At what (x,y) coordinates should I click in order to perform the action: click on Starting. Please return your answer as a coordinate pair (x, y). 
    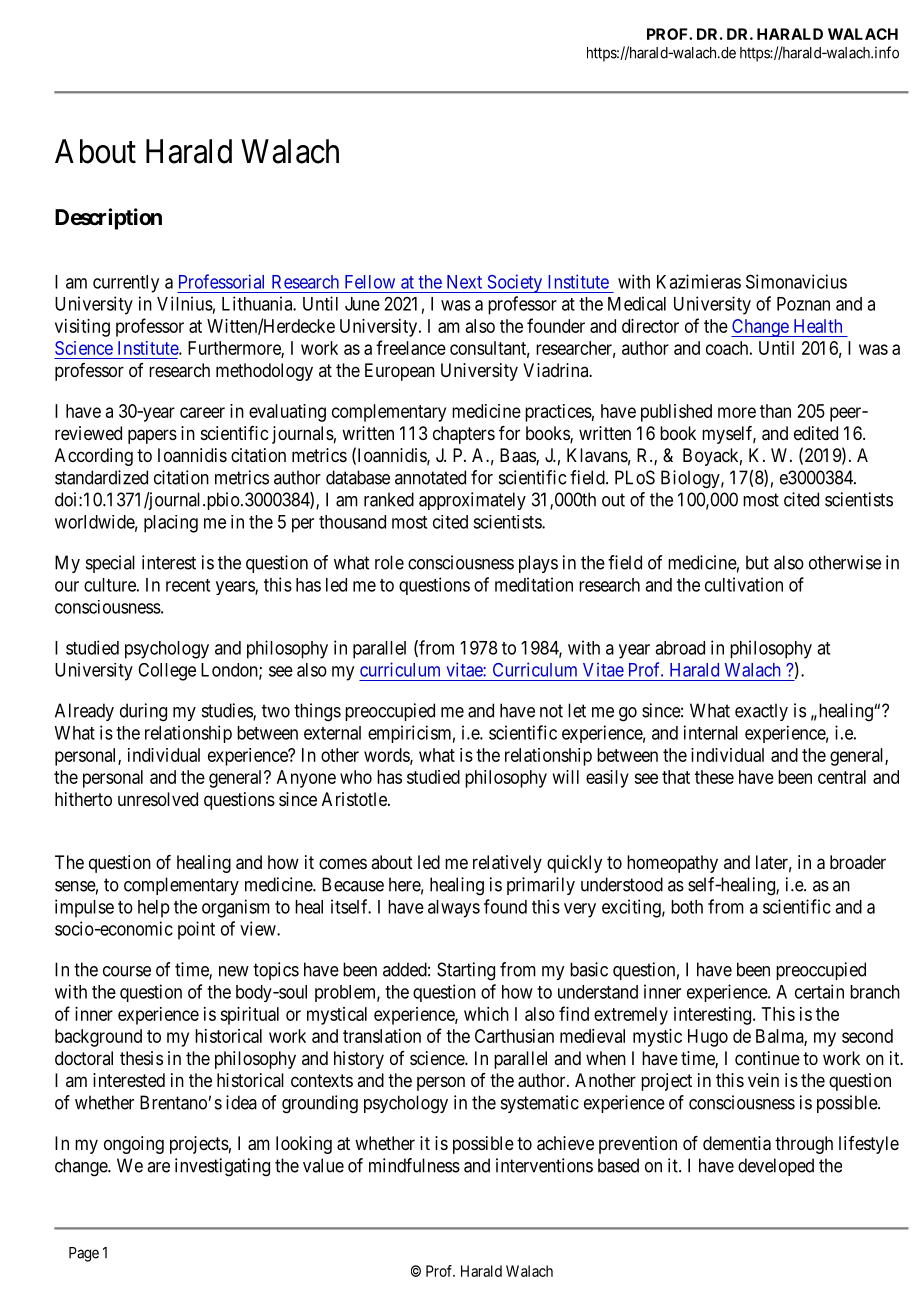
    Looking at the image, I should click on (466, 971).
